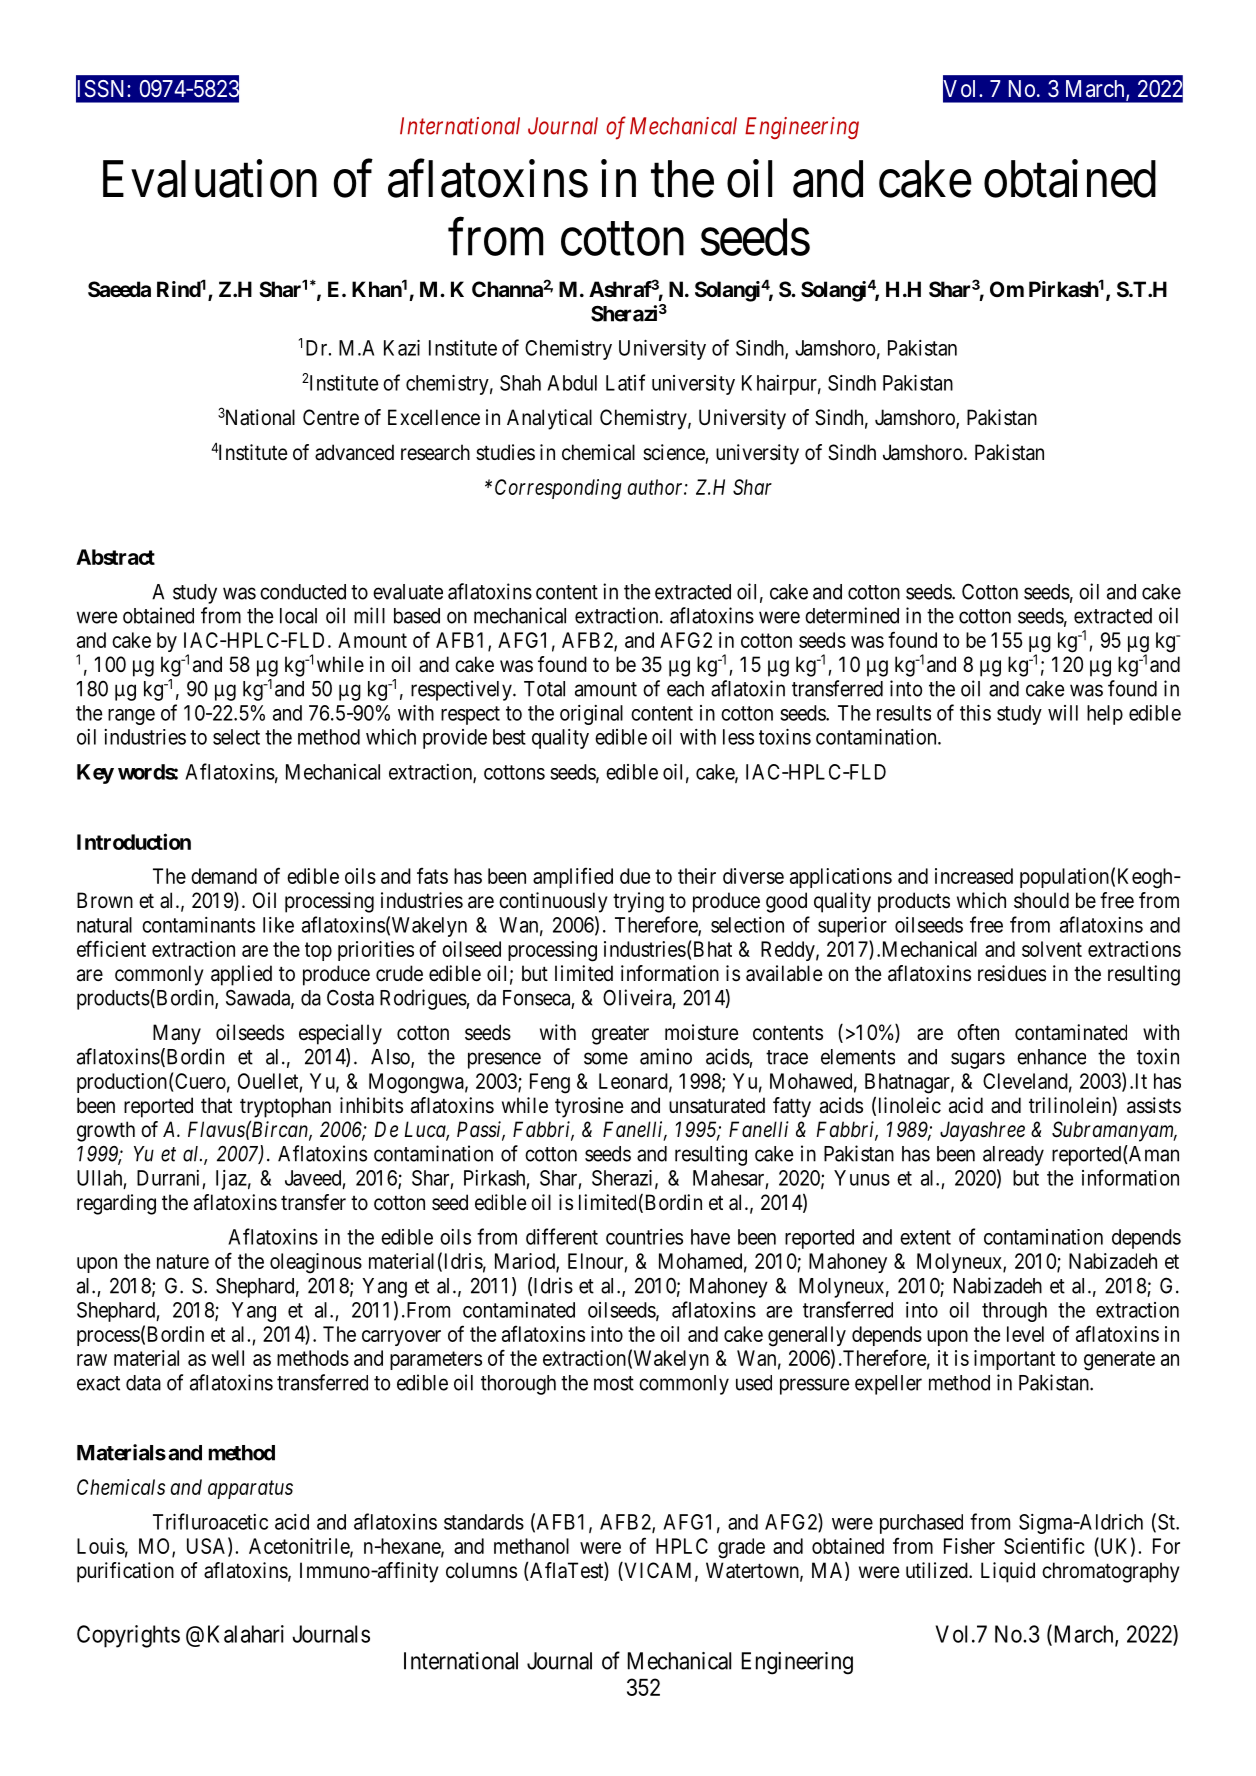 The image size is (1256, 1776). What do you see at coordinates (674, 452) in the page?
I see `science` at bounding box center [674, 452].
